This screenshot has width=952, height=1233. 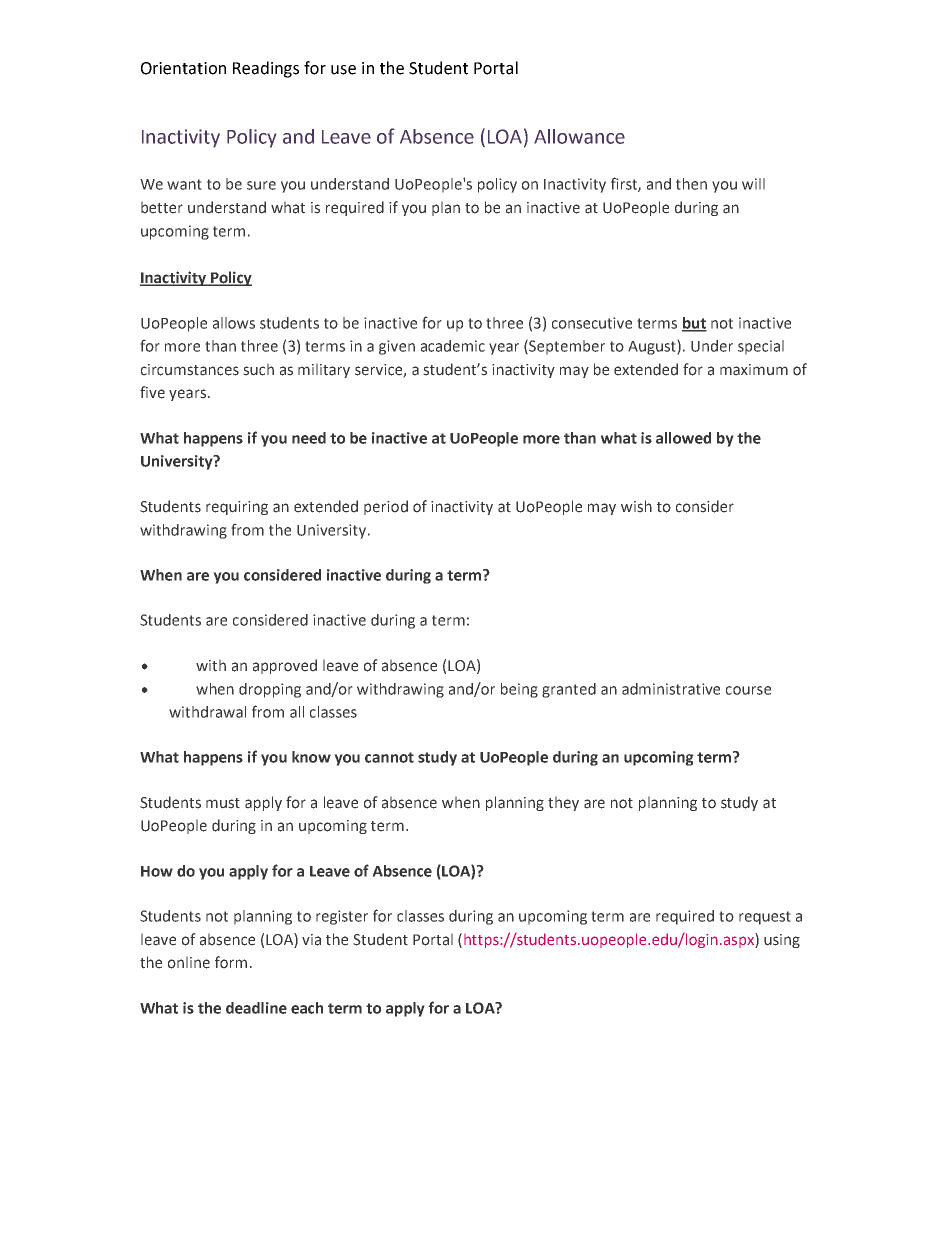 What do you see at coordinates (671, 689) in the screenshot?
I see `administrative` at bounding box center [671, 689].
